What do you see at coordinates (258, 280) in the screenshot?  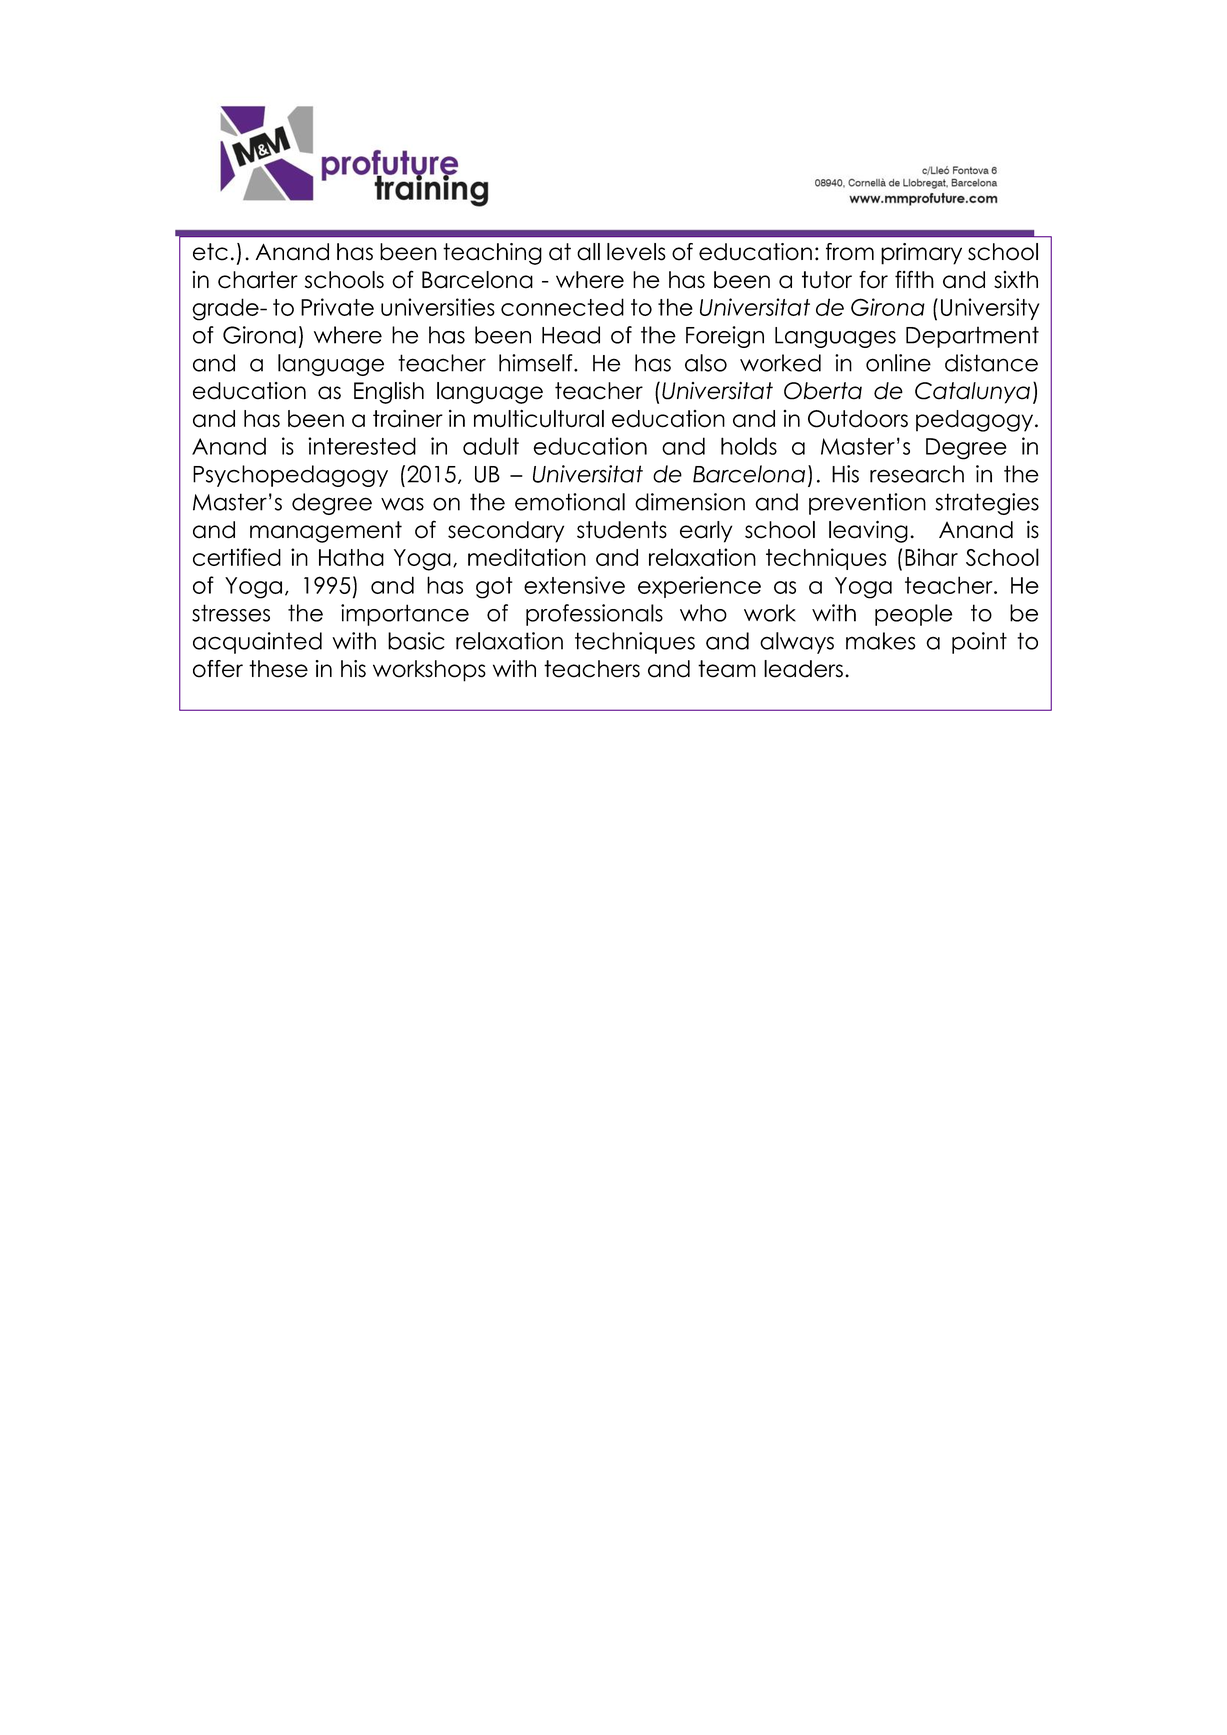 I see `charter` at bounding box center [258, 280].
